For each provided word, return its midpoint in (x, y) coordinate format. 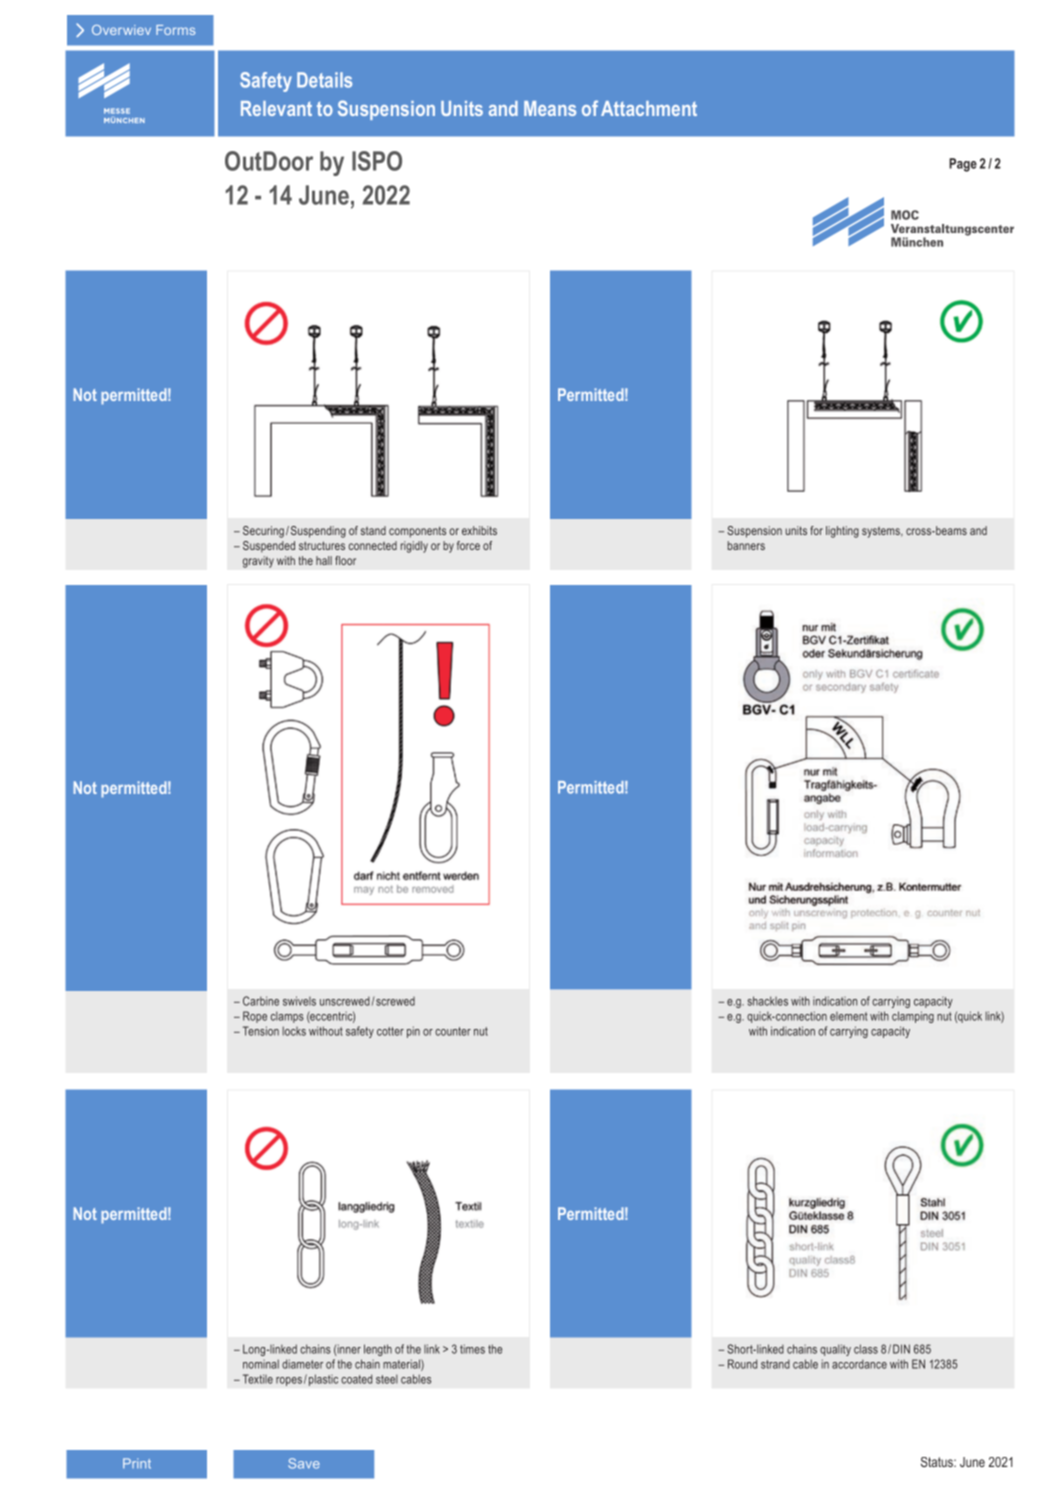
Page (963, 165)
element (849, 1016)
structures (322, 545)
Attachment (649, 108)
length (378, 1350)
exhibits (479, 530)
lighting (842, 532)
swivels (299, 1001)
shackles (767, 1001)
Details (324, 80)
